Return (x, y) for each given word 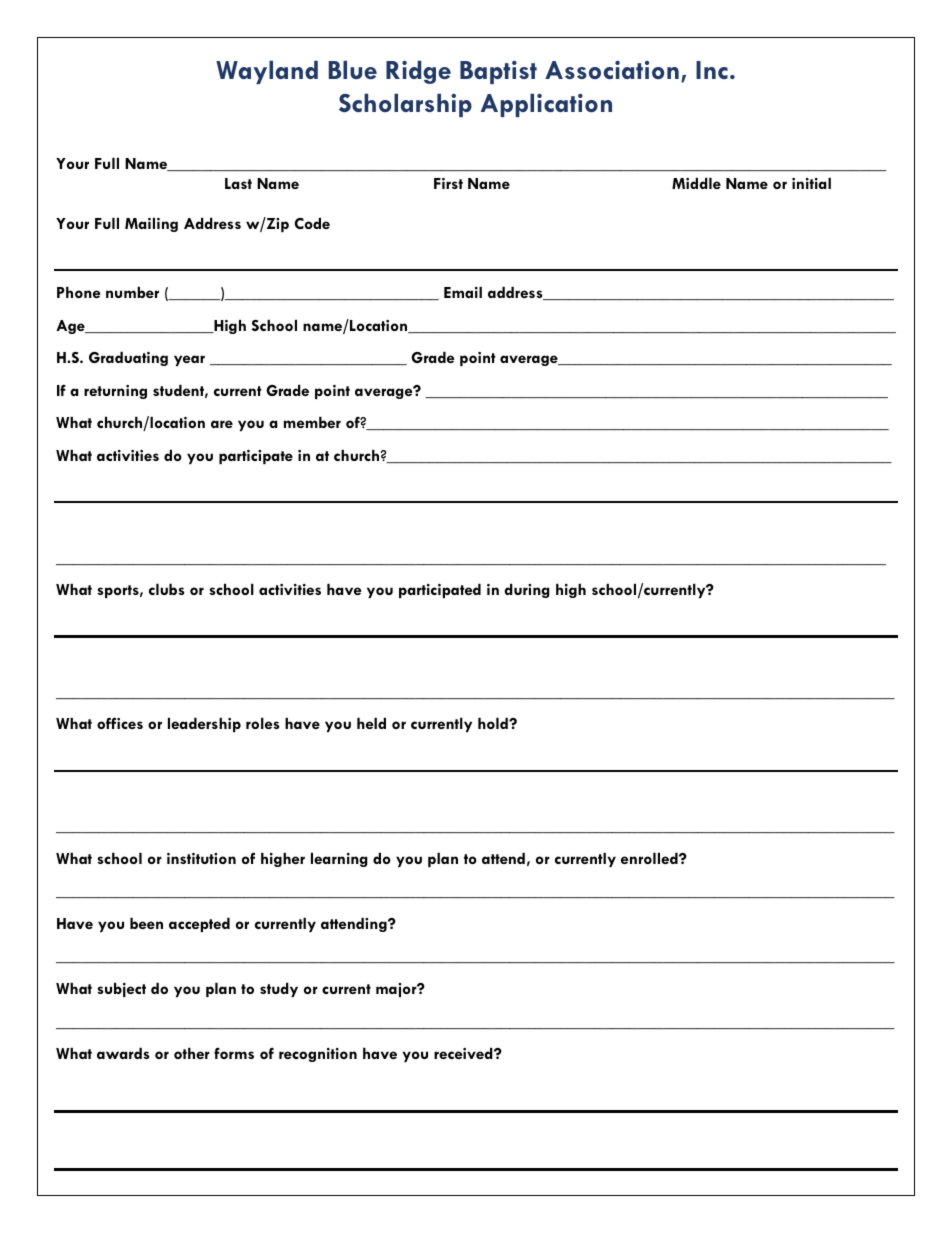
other (192, 1053)
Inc (712, 70)
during (527, 590)
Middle (696, 183)
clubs (167, 589)
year (189, 360)
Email (463, 292)
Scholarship (405, 105)
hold (494, 723)
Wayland (267, 72)
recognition (318, 1055)
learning (339, 859)
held (371, 723)
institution (201, 858)
